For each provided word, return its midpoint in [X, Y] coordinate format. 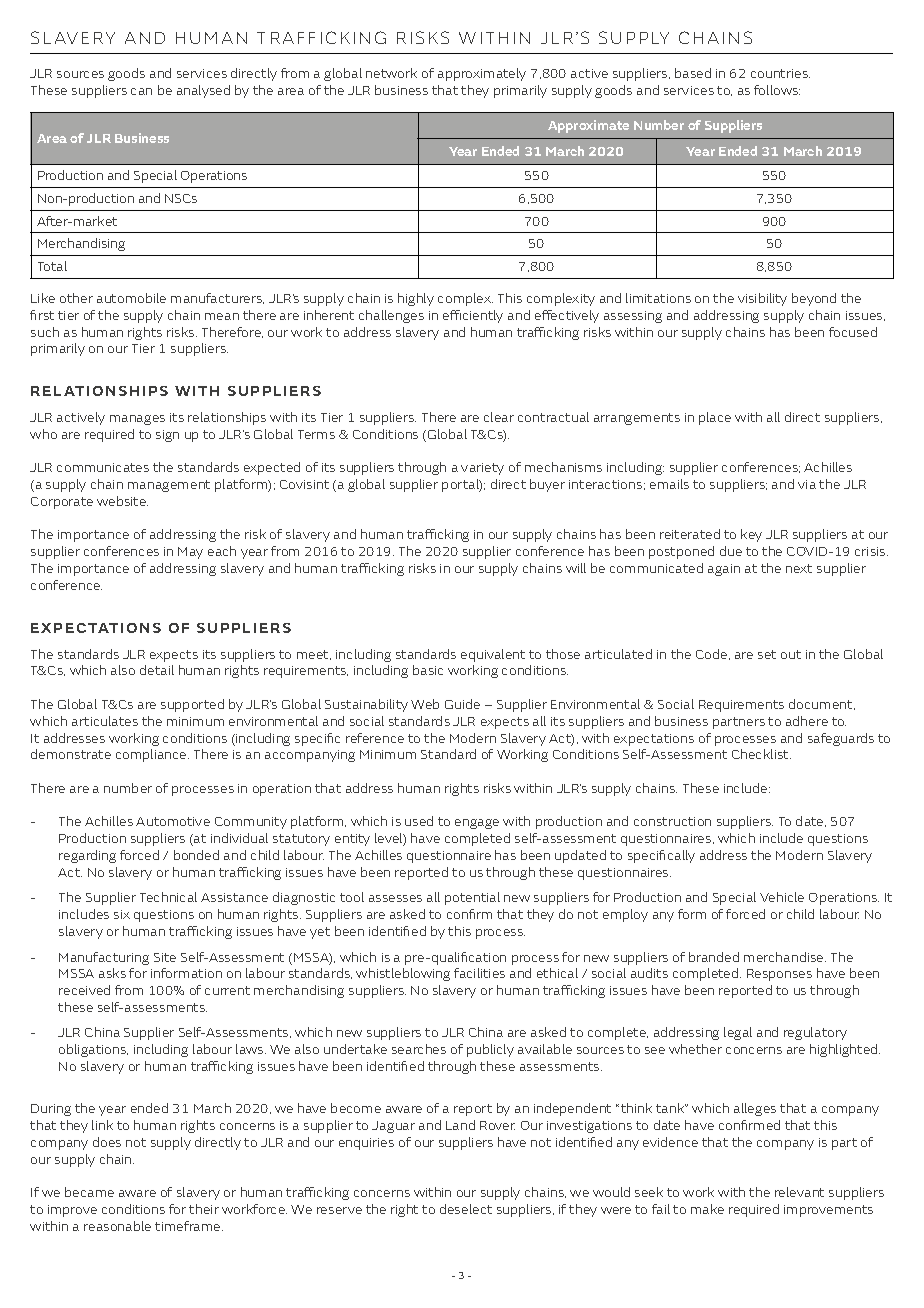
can [141, 91]
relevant [799, 1192]
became [89, 1192]
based [693, 73]
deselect [466, 1209]
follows [777, 90]
